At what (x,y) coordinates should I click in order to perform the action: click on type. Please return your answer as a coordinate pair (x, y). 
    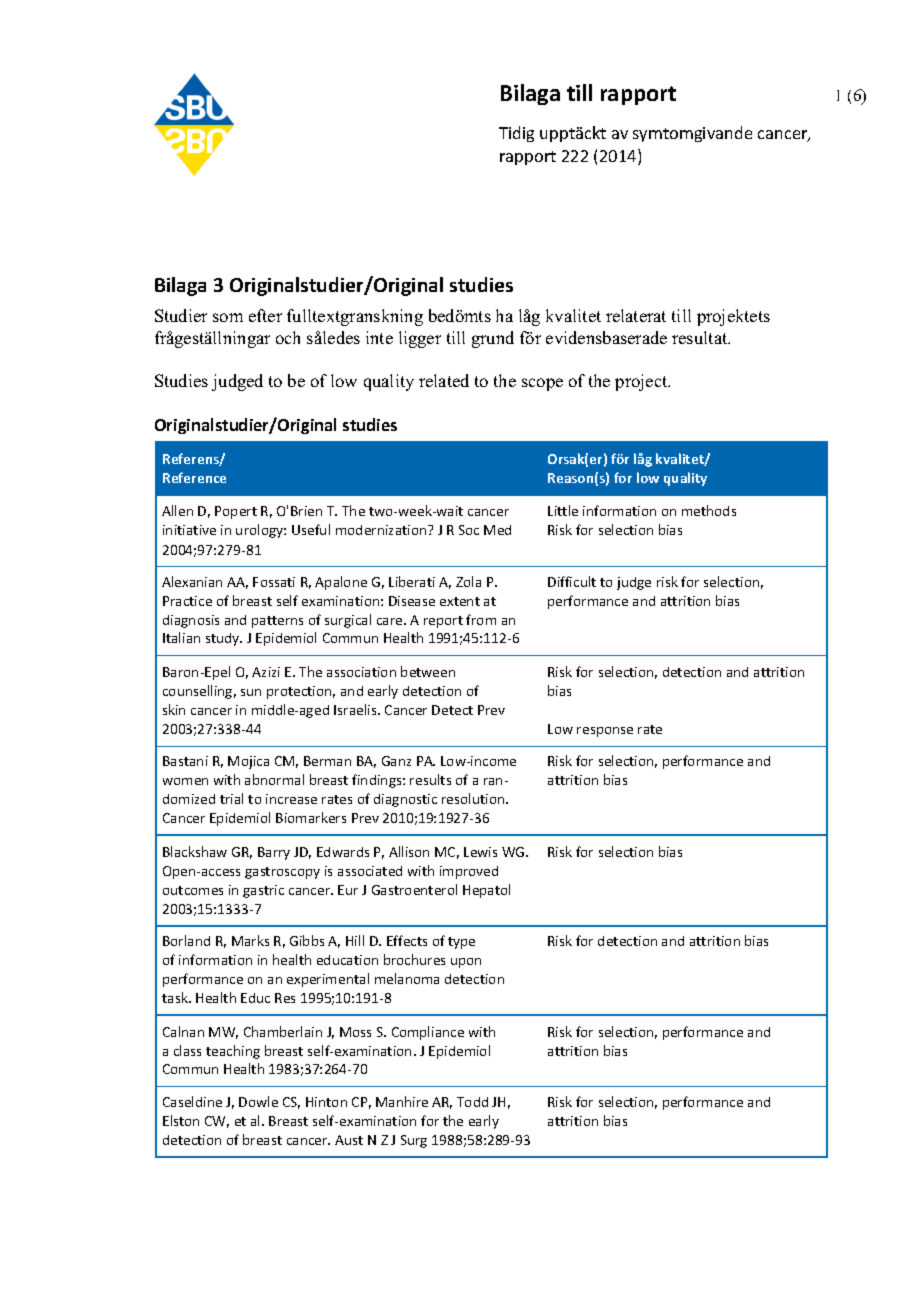
    Looking at the image, I should click on (461, 943).
